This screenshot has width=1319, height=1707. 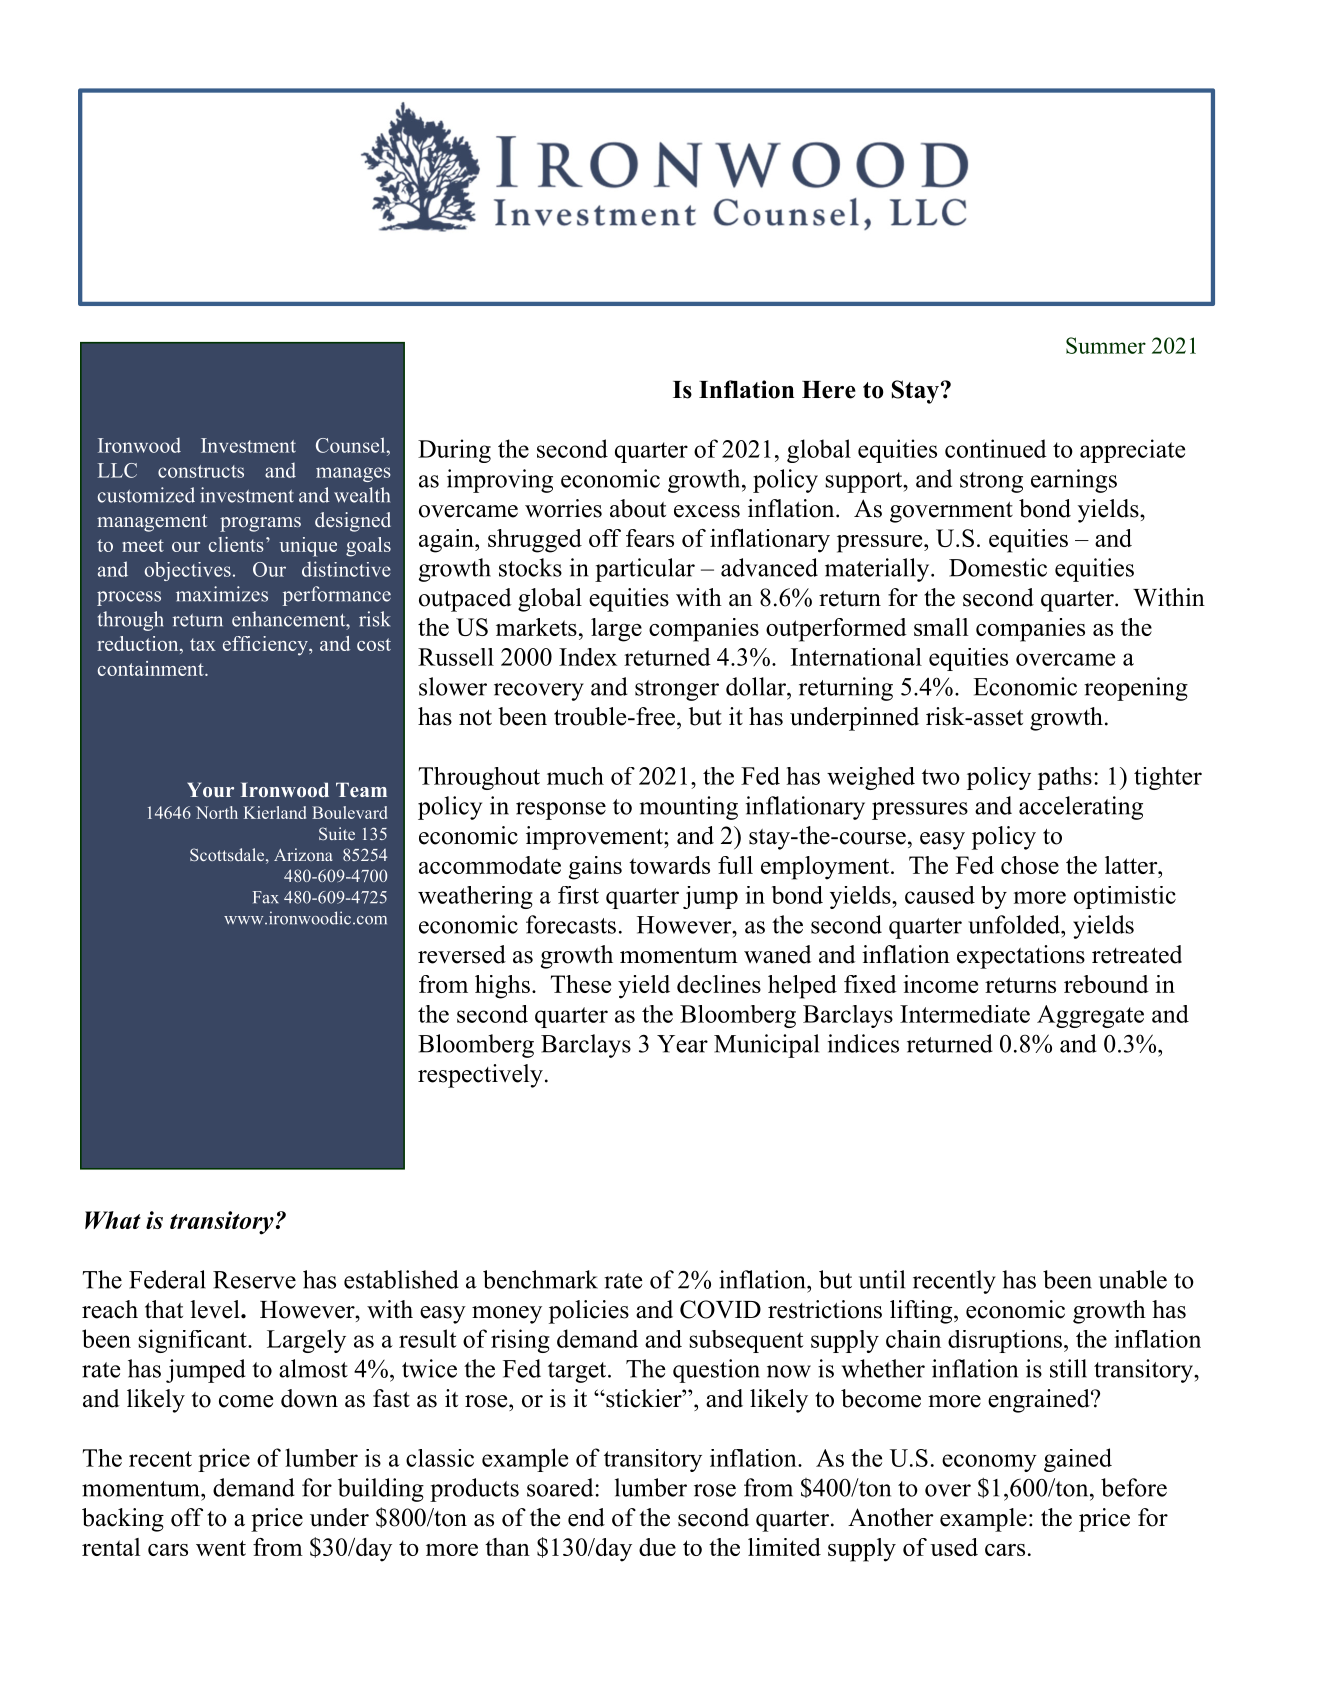 What do you see at coordinates (113, 1220) in the screenshot?
I see `What` at bounding box center [113, 1220].
